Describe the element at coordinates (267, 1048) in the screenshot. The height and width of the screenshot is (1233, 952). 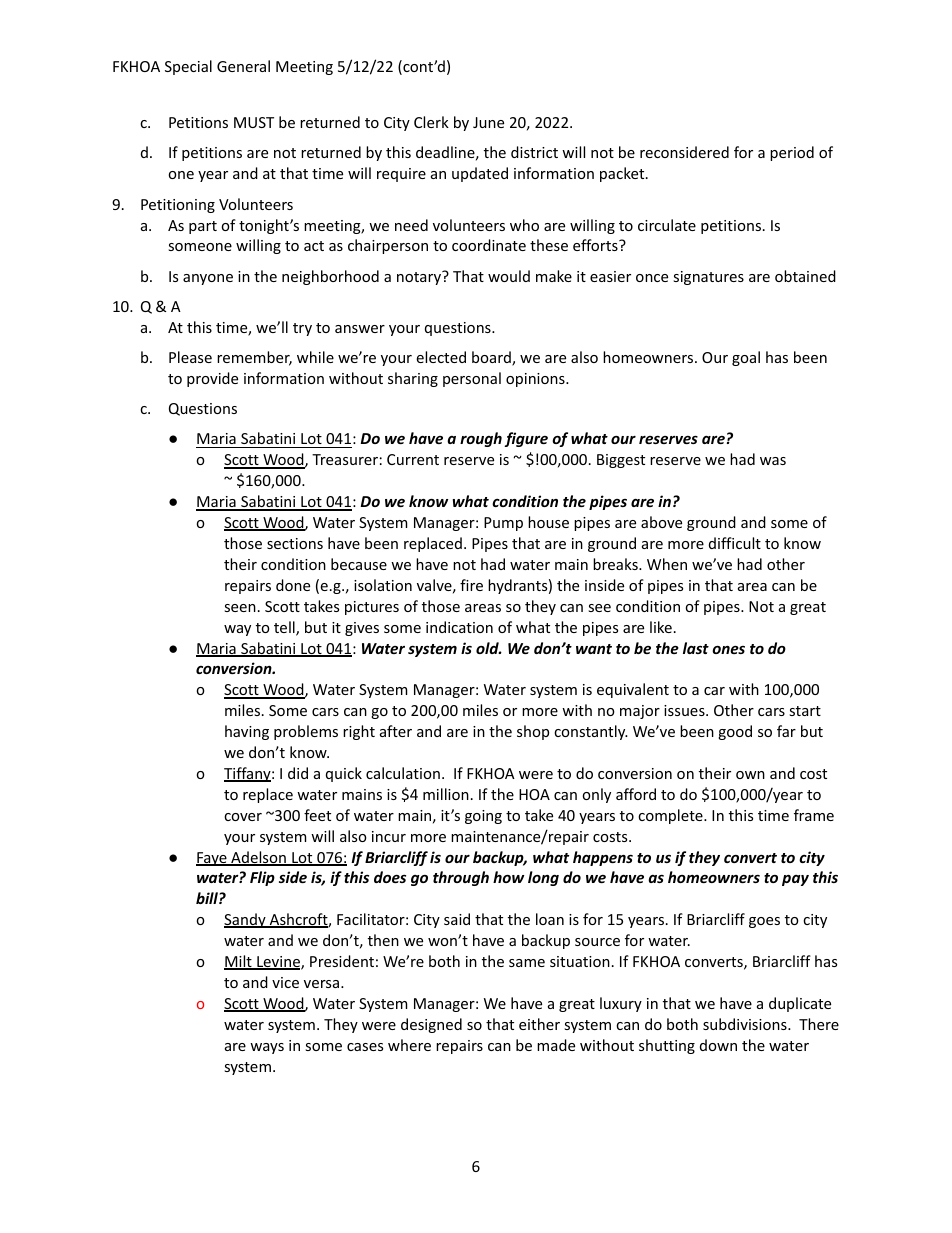
I see `ways` at that location.
